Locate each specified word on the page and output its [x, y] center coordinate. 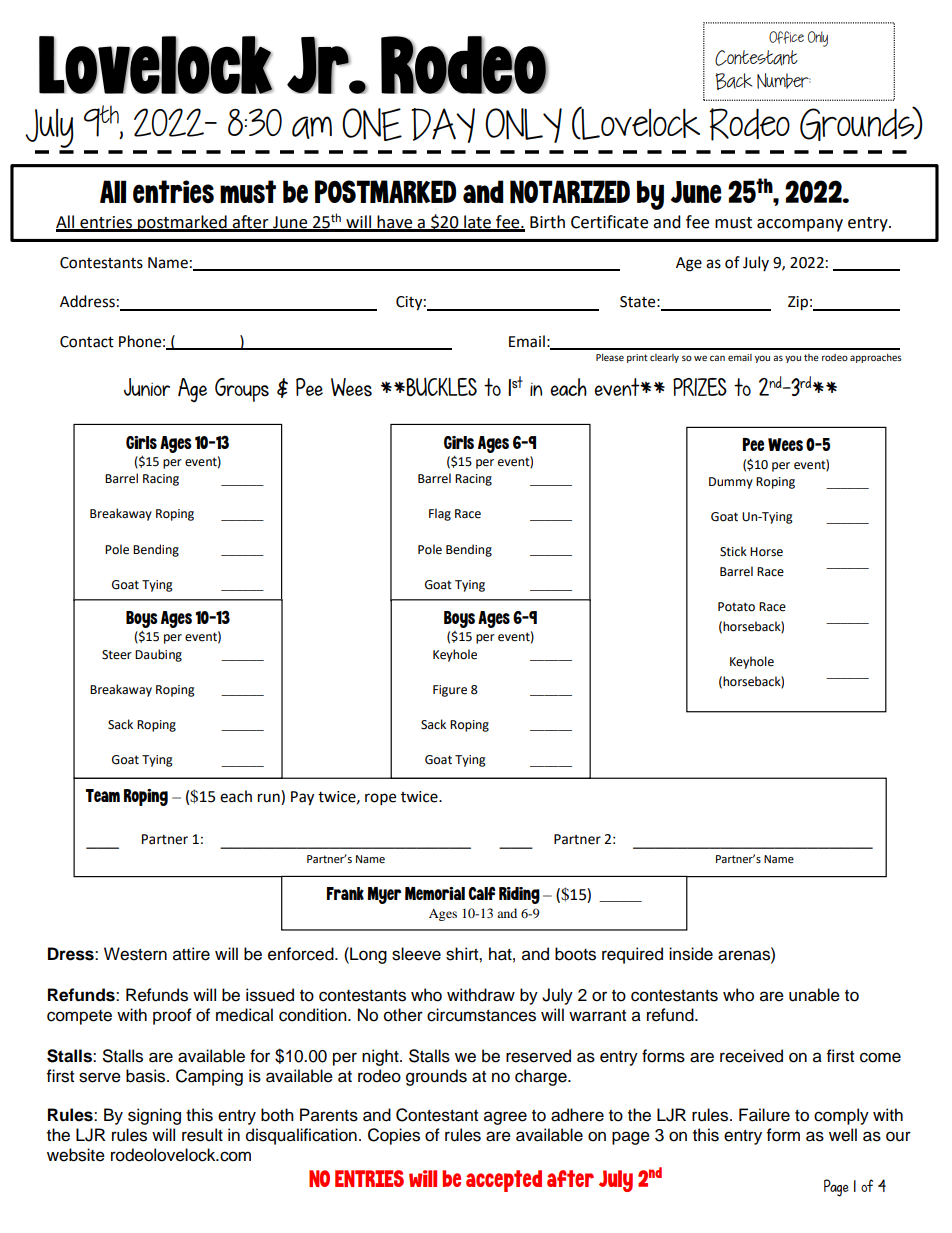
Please [610, 357]
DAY [443, 125]
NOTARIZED [570, 191]
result [202, 1135]
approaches [876, 358]
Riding [519, 895]
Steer [117, 655]
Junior [147, 387]
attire [191, 954]
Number [784, 81]
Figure [450, 691]
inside [691, 954]
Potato [736, 607]
